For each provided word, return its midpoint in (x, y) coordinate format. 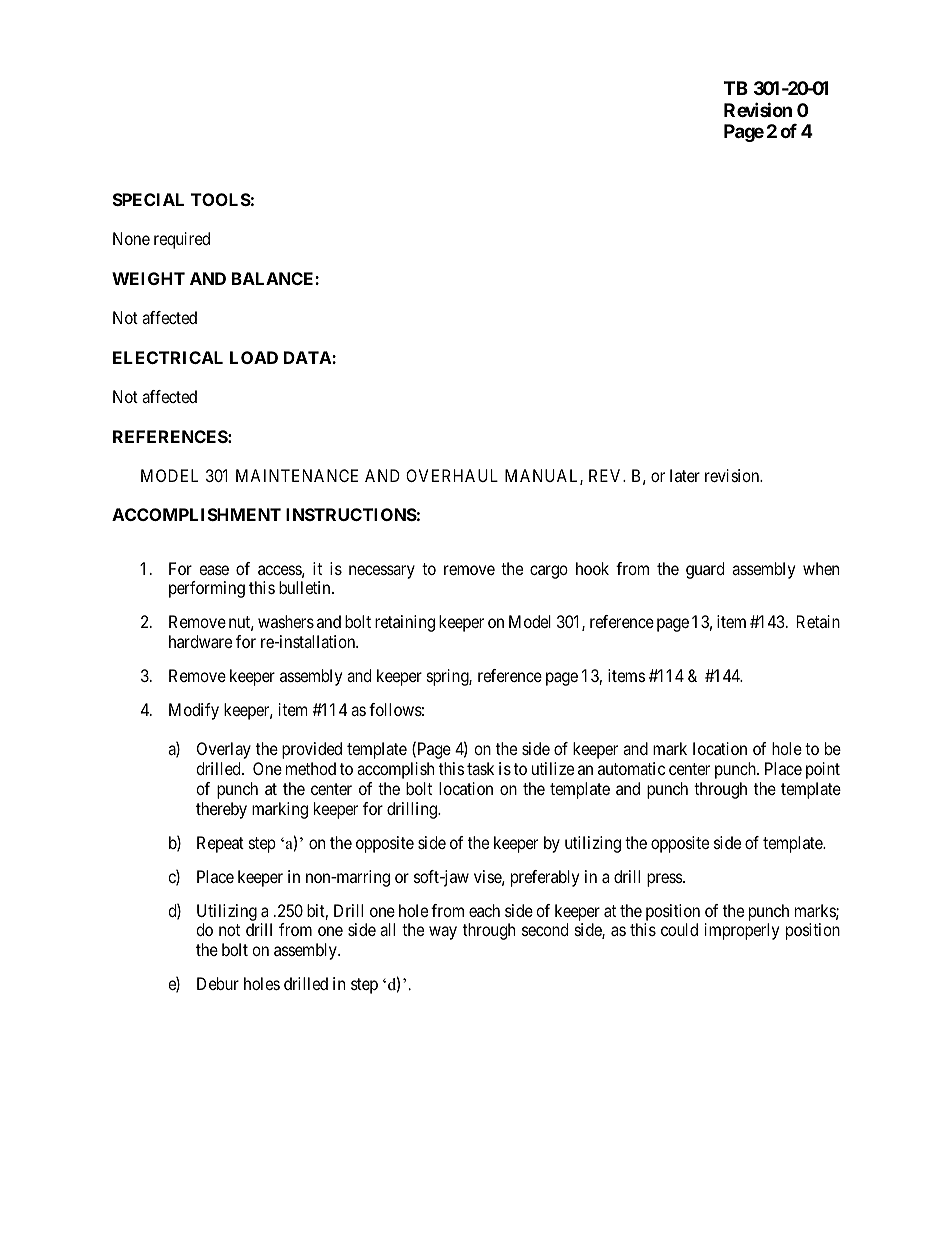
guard (705, 570)
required (182, 240)
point (823, 770)
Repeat (220, 844)
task (480, 768)
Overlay (224, 750)
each (484, 910)
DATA (308, 357)
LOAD (254, 357)
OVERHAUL (452, 475)
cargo (549, 572)
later (685, 475)
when (821, 568)
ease (214, 570)
